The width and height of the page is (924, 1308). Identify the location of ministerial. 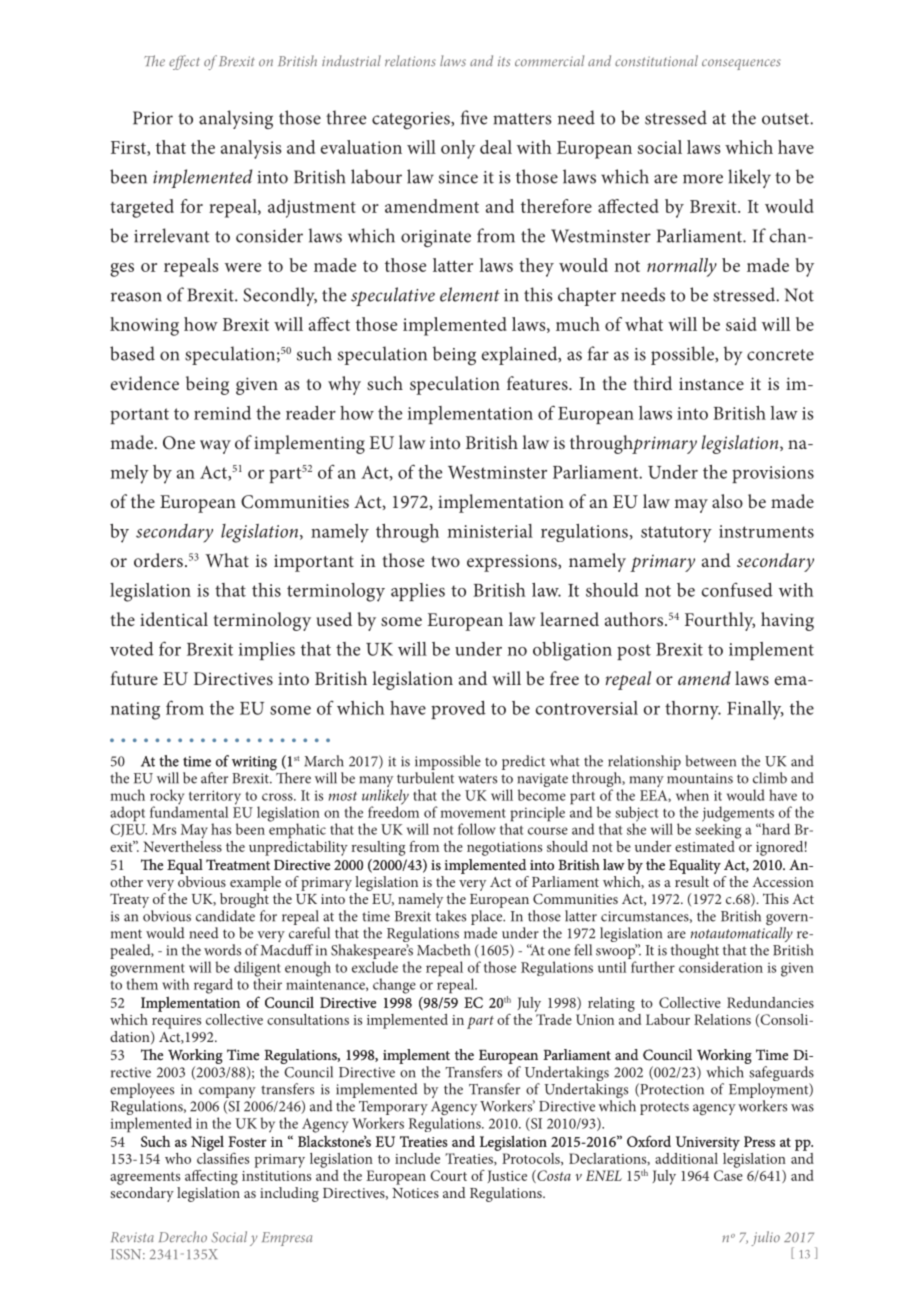
(490, 531).
